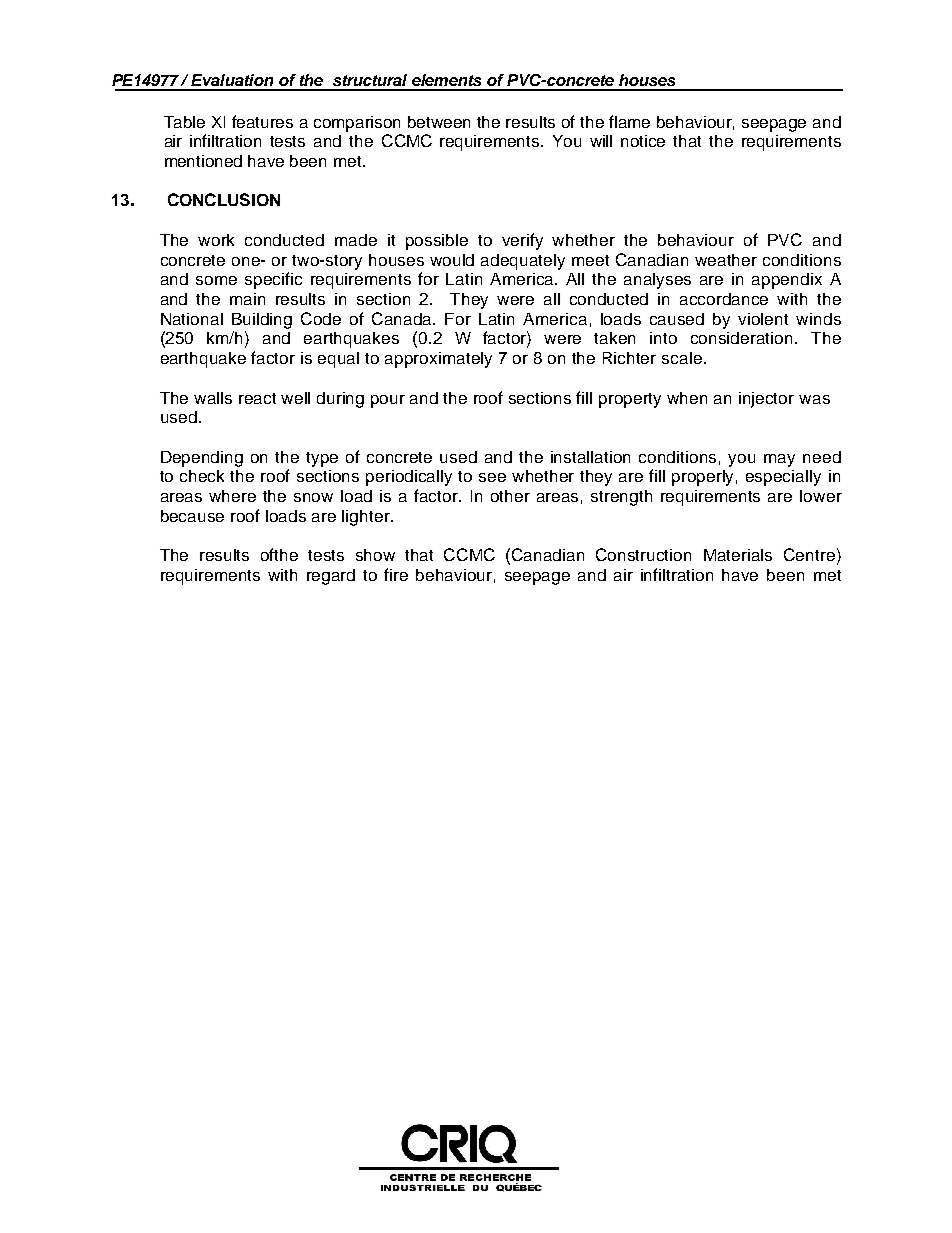 The height and width of the screenshot is (1233, 952). Describe the element at coordinates (262, 121) in the screenshot. I see `features` at that location.
